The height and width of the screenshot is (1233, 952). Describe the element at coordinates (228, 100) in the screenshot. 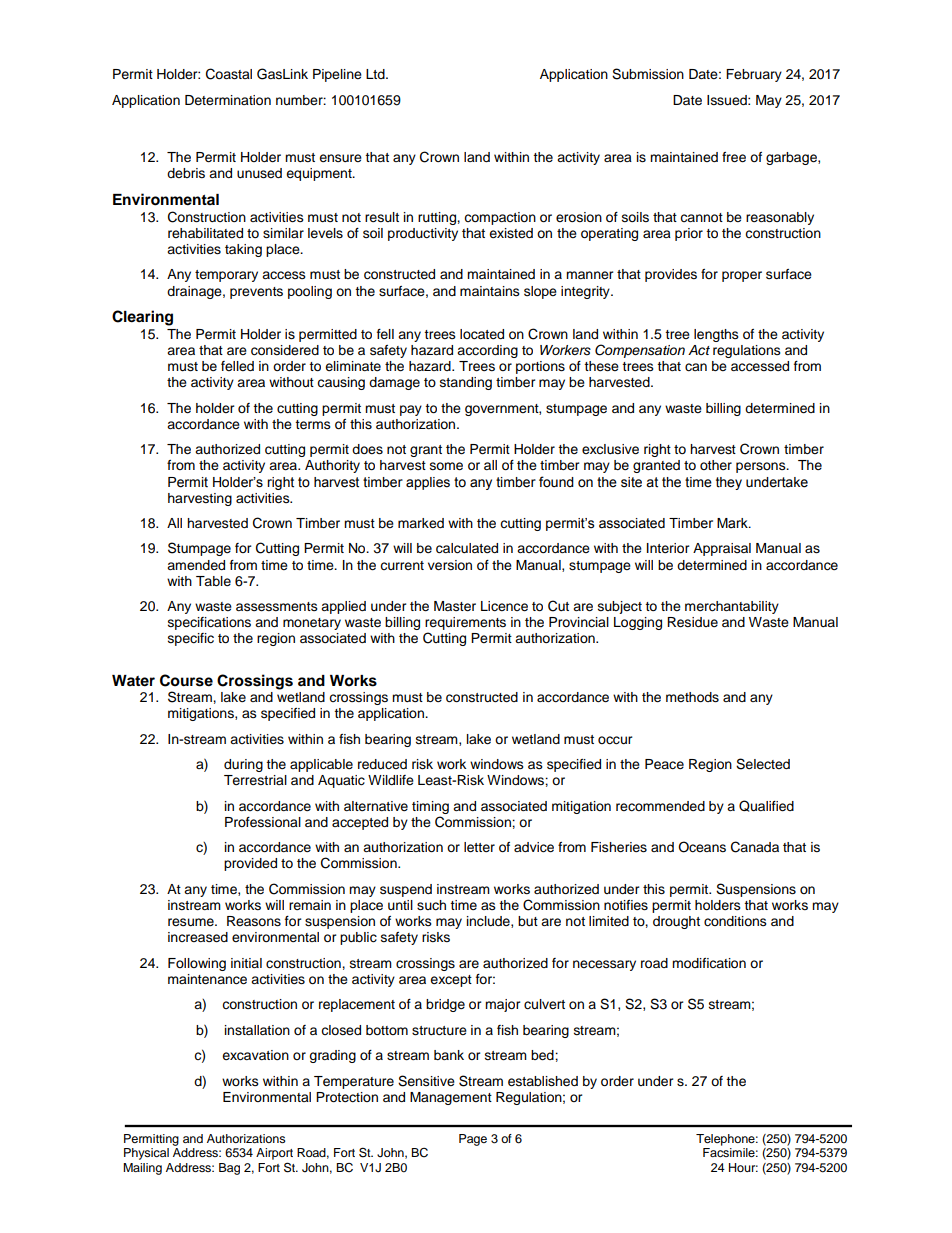

I see `Determination` at that location.
